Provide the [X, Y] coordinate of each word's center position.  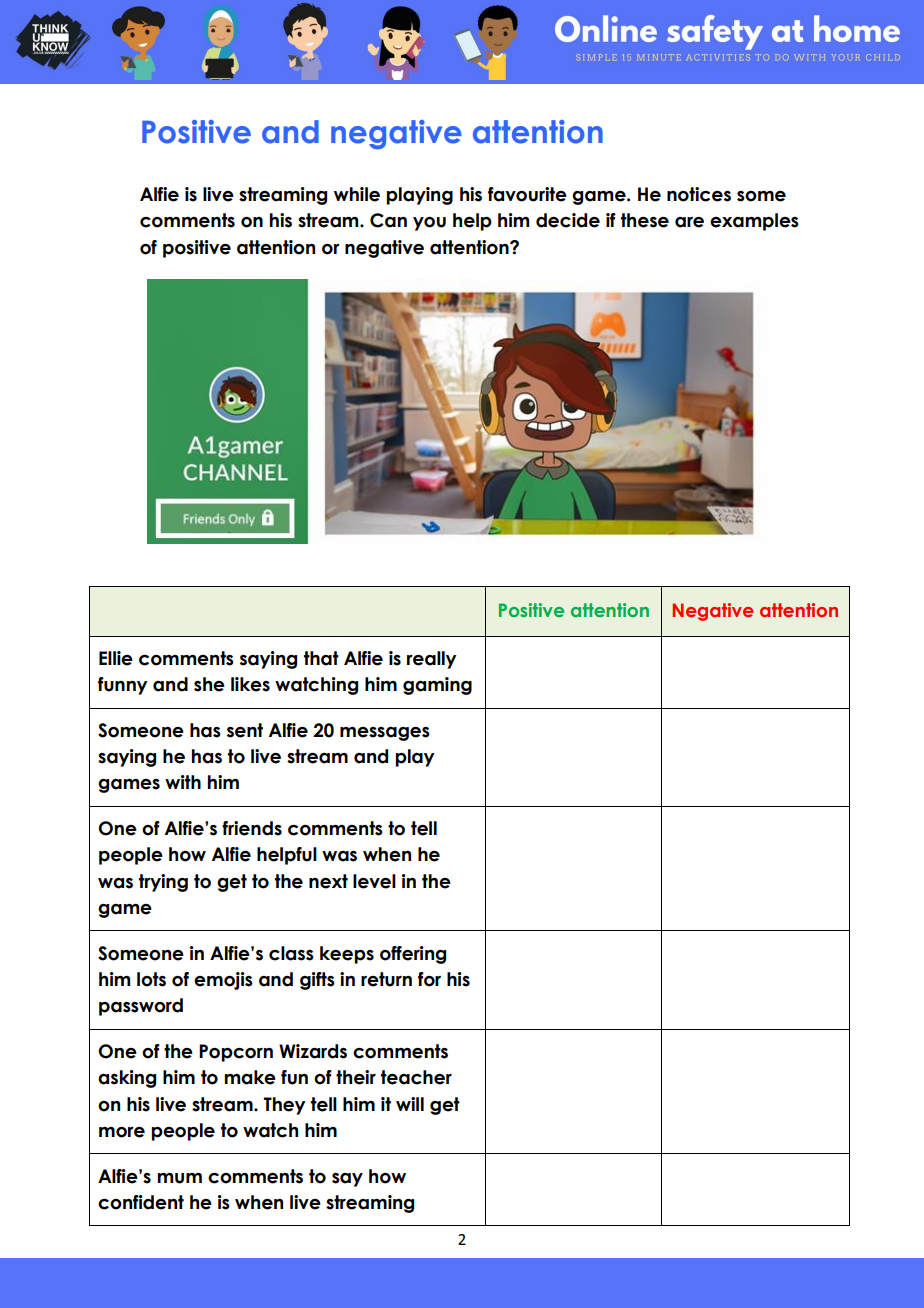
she [209, 684]
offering [413, 955]
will [410, 1104]
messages [385, 734]
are [689, 222]
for [429, 979]
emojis [223, 981]
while [357, 194]
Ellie [116, 658]
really [432, 660]
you [429, 224]
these [645, 220]
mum [179, 1178]
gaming [437, 686]
